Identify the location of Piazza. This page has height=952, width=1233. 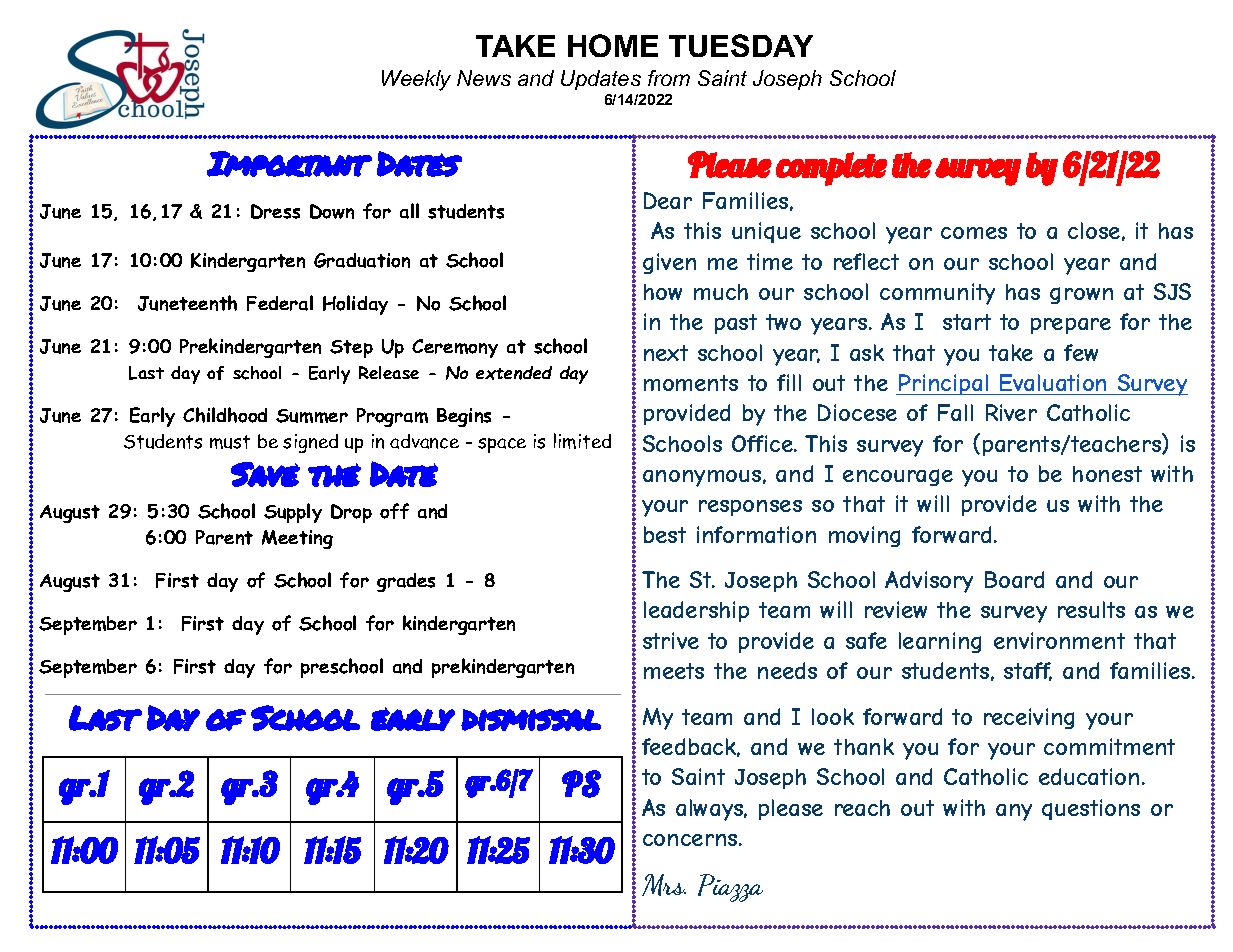
(730, 888).
